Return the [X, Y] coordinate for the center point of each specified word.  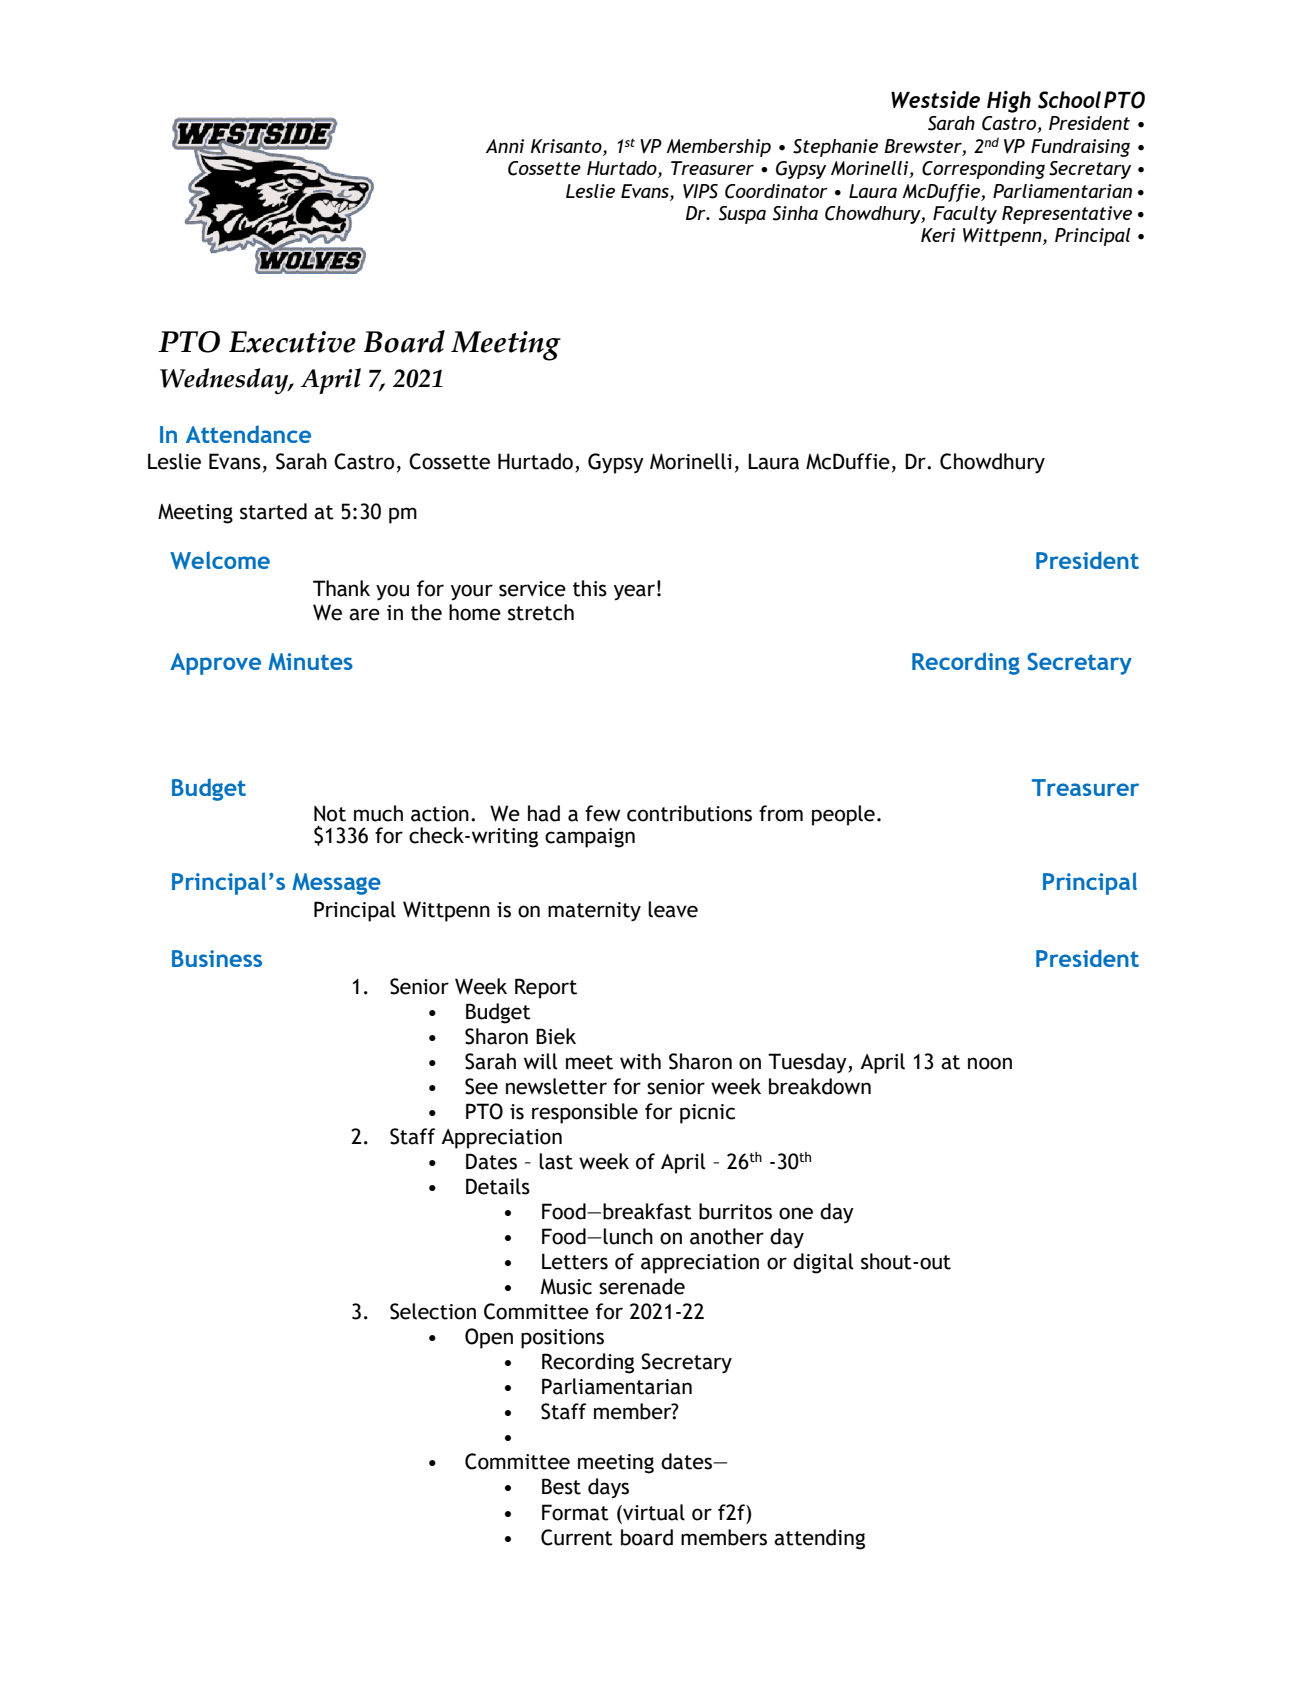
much [378, 813]
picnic [707, 1114]
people [843, 815]
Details [498, 1186]
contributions [689, 813]
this [590, 588]
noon [990, 1063]
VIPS [700, 191]
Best [561, 1486]
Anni [505, 146]
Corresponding [983, 170]
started [273, 511]
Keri [938, 235]
